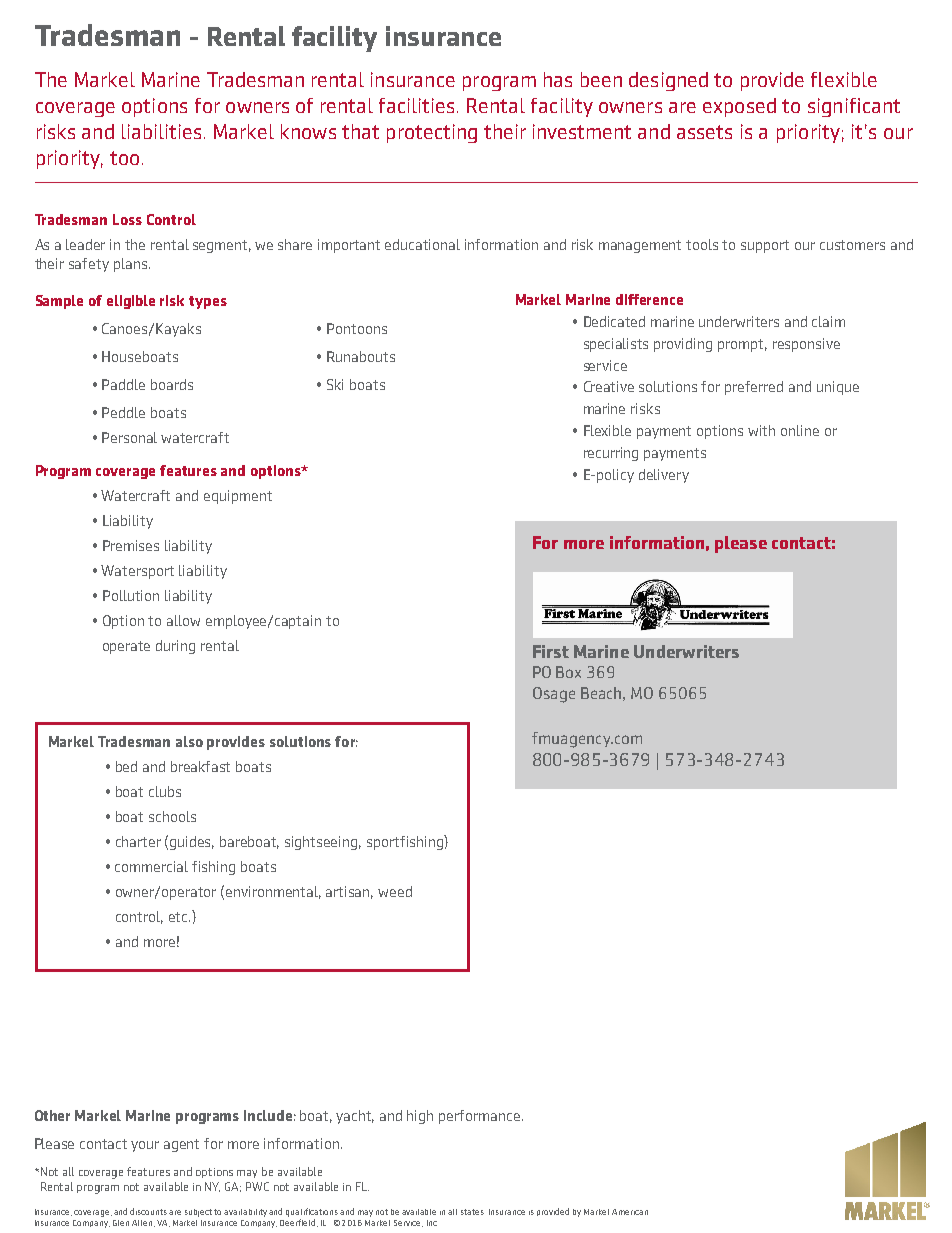  What do you see at coordinates (472, 1212) in the screenshot?
I see `states` at bounding box center [472, 1212].
